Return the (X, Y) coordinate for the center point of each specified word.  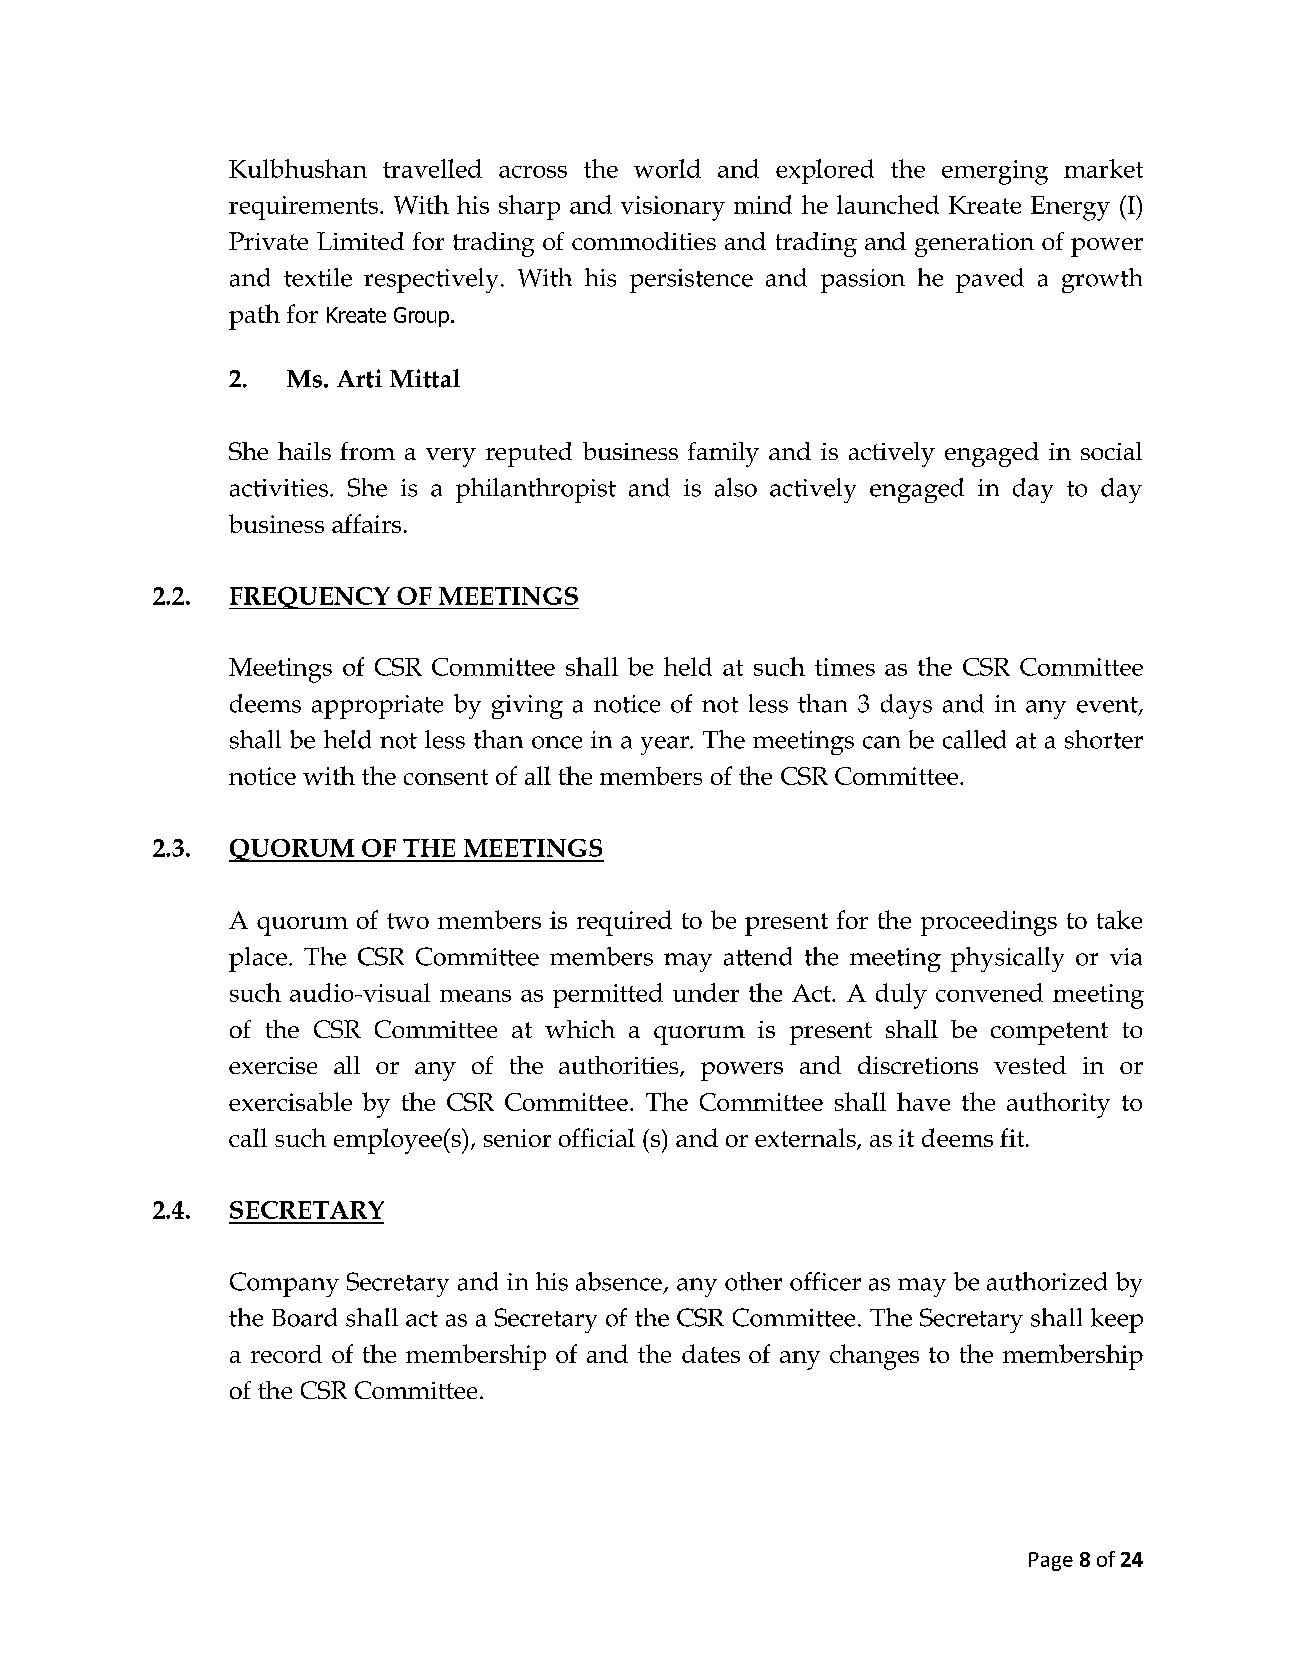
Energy (1070, 208)
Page (1051, 1561)
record (286, 1354)
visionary (673, 208)
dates (711, 1353)
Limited (360, 241)
